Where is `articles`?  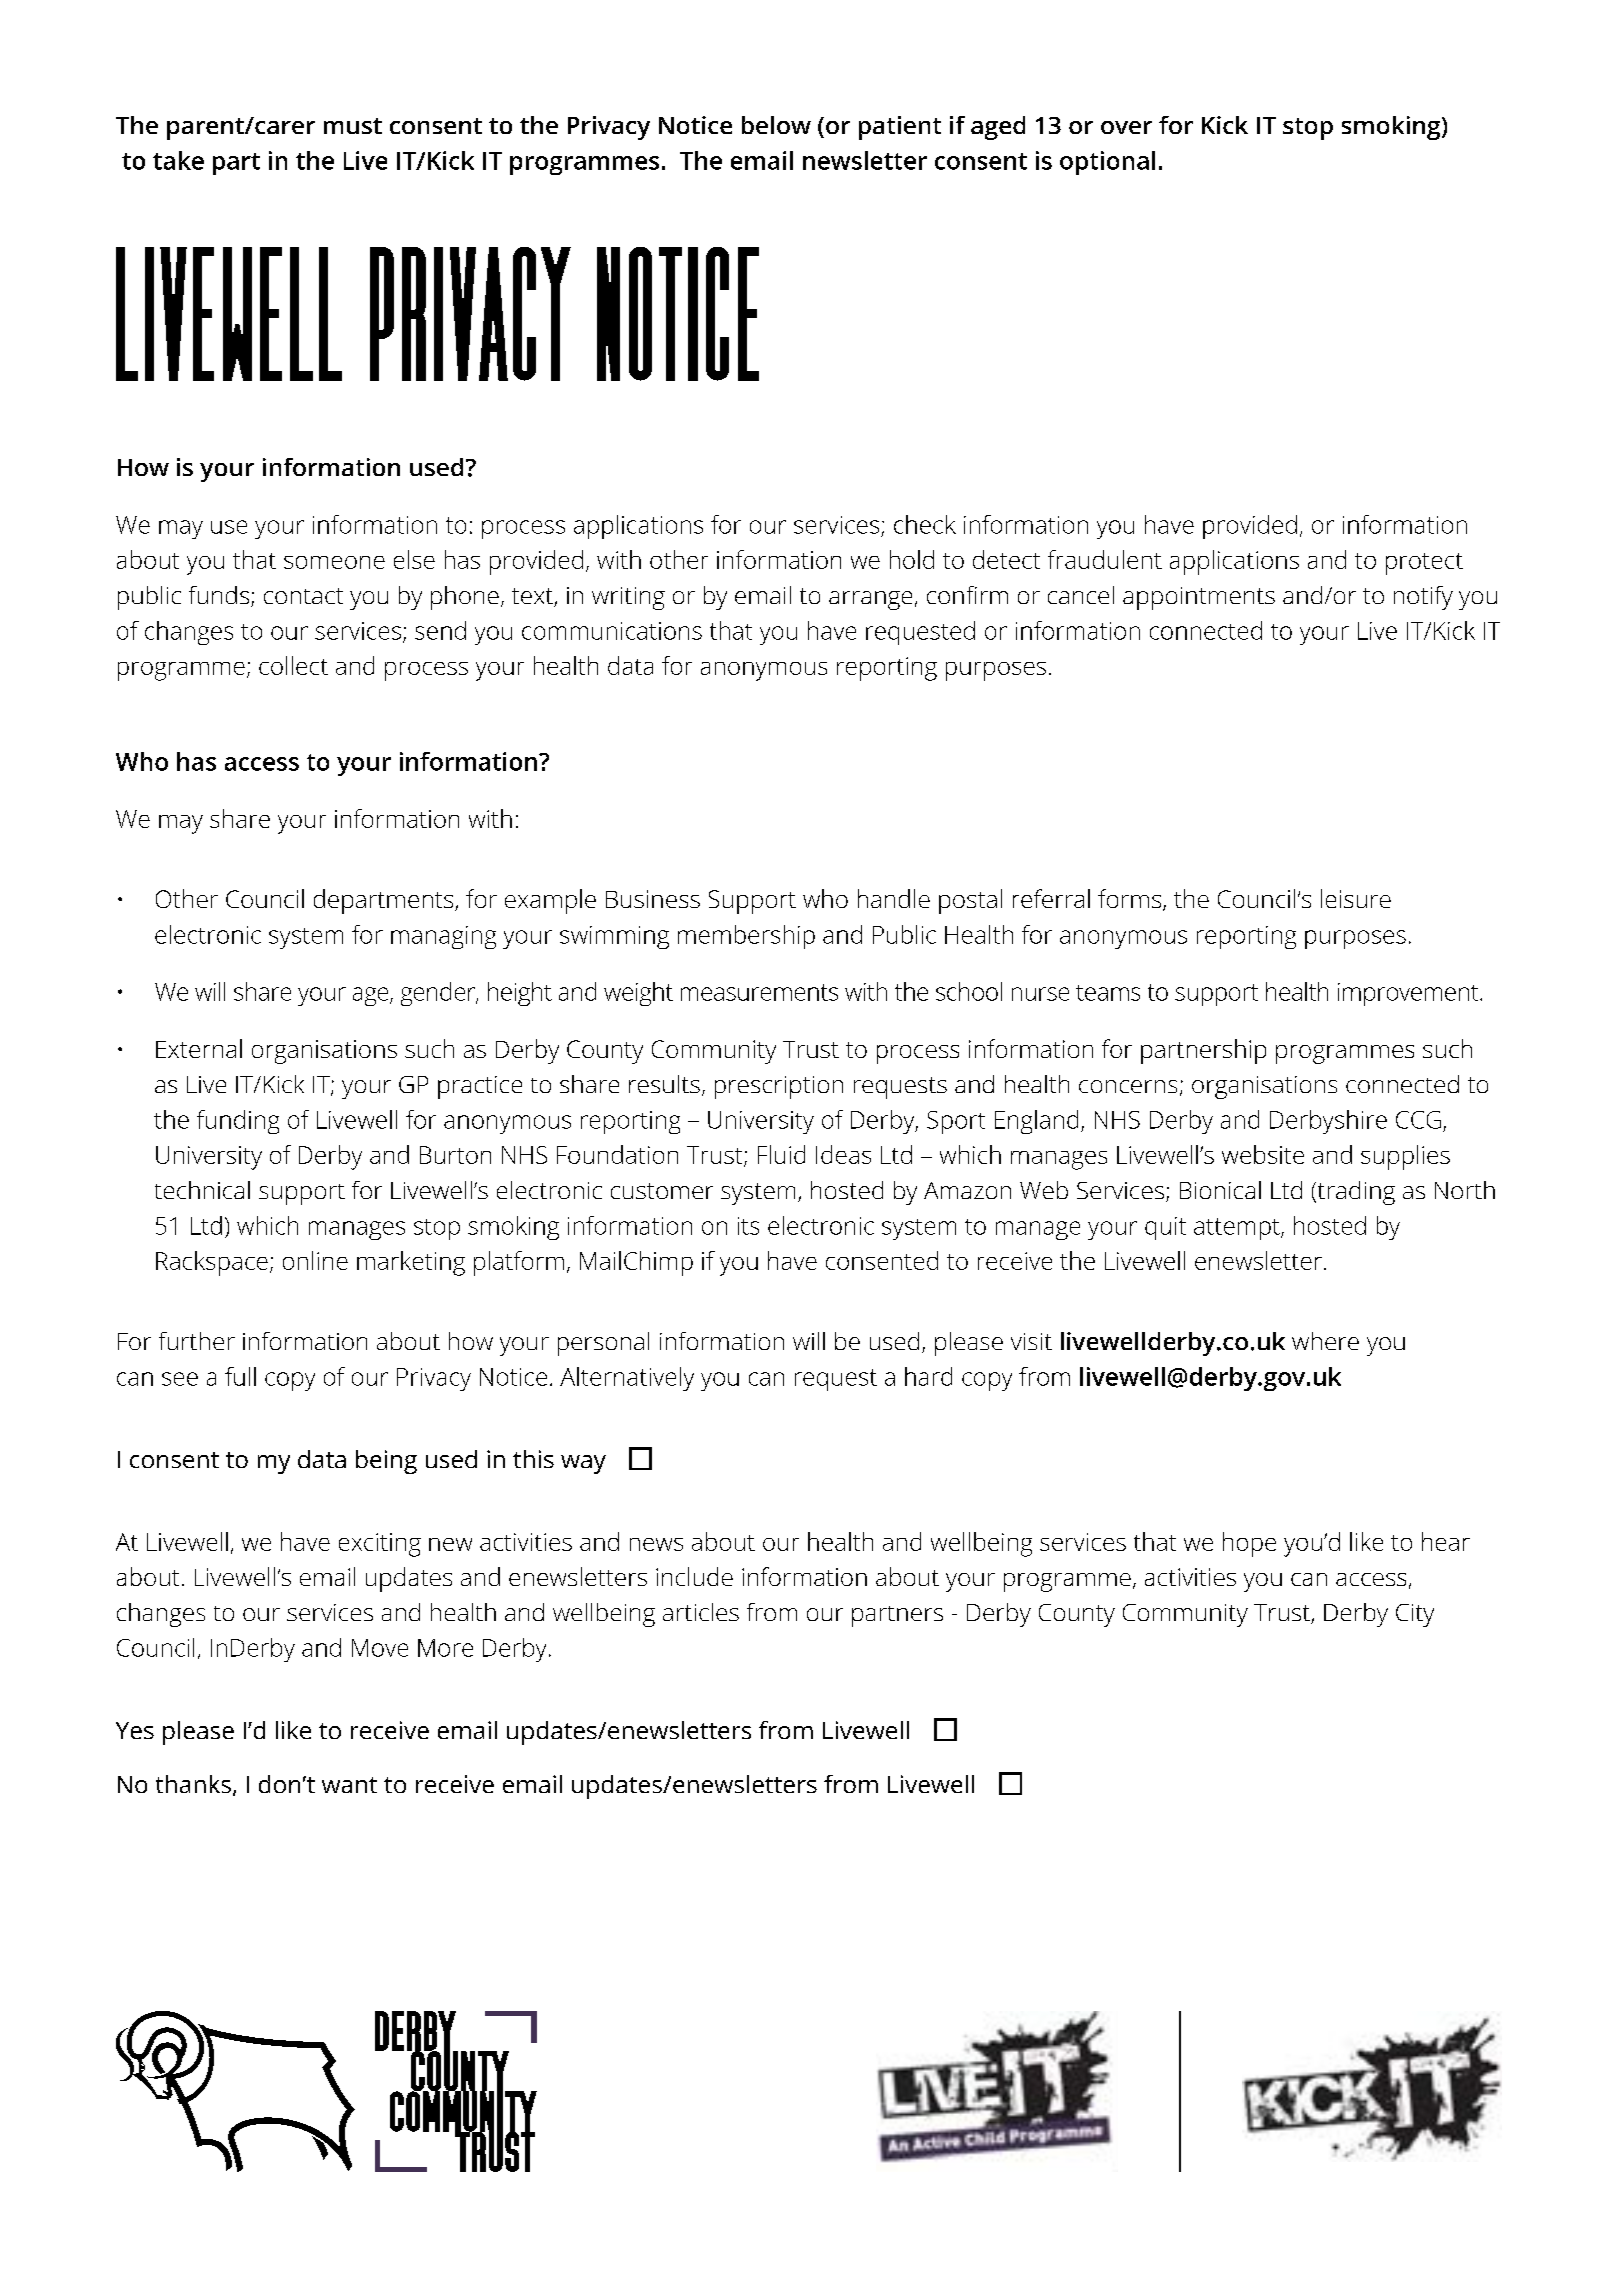 articles is located at coordinates (701, 1612).
